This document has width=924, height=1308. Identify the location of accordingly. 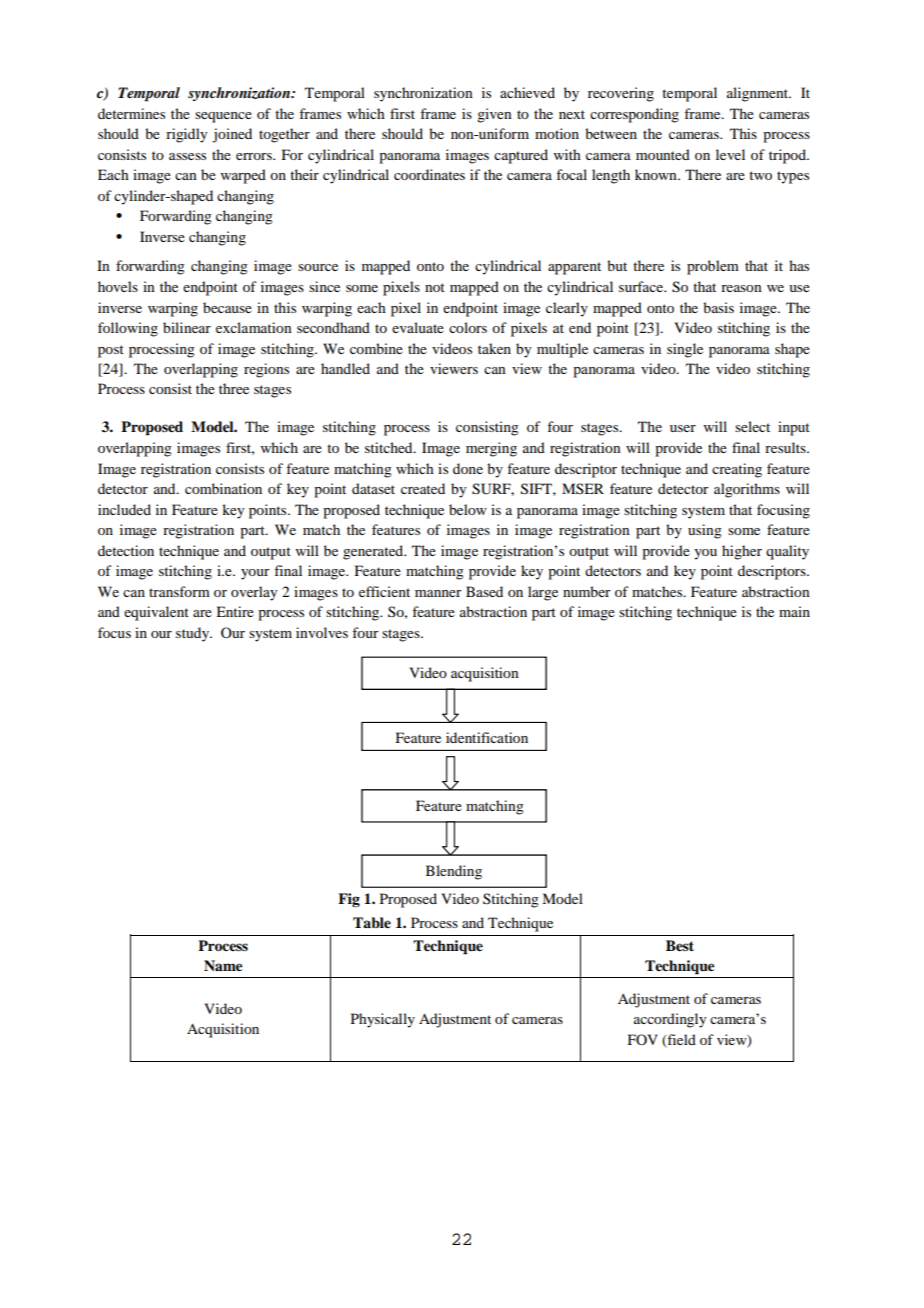
(670, 1020).
